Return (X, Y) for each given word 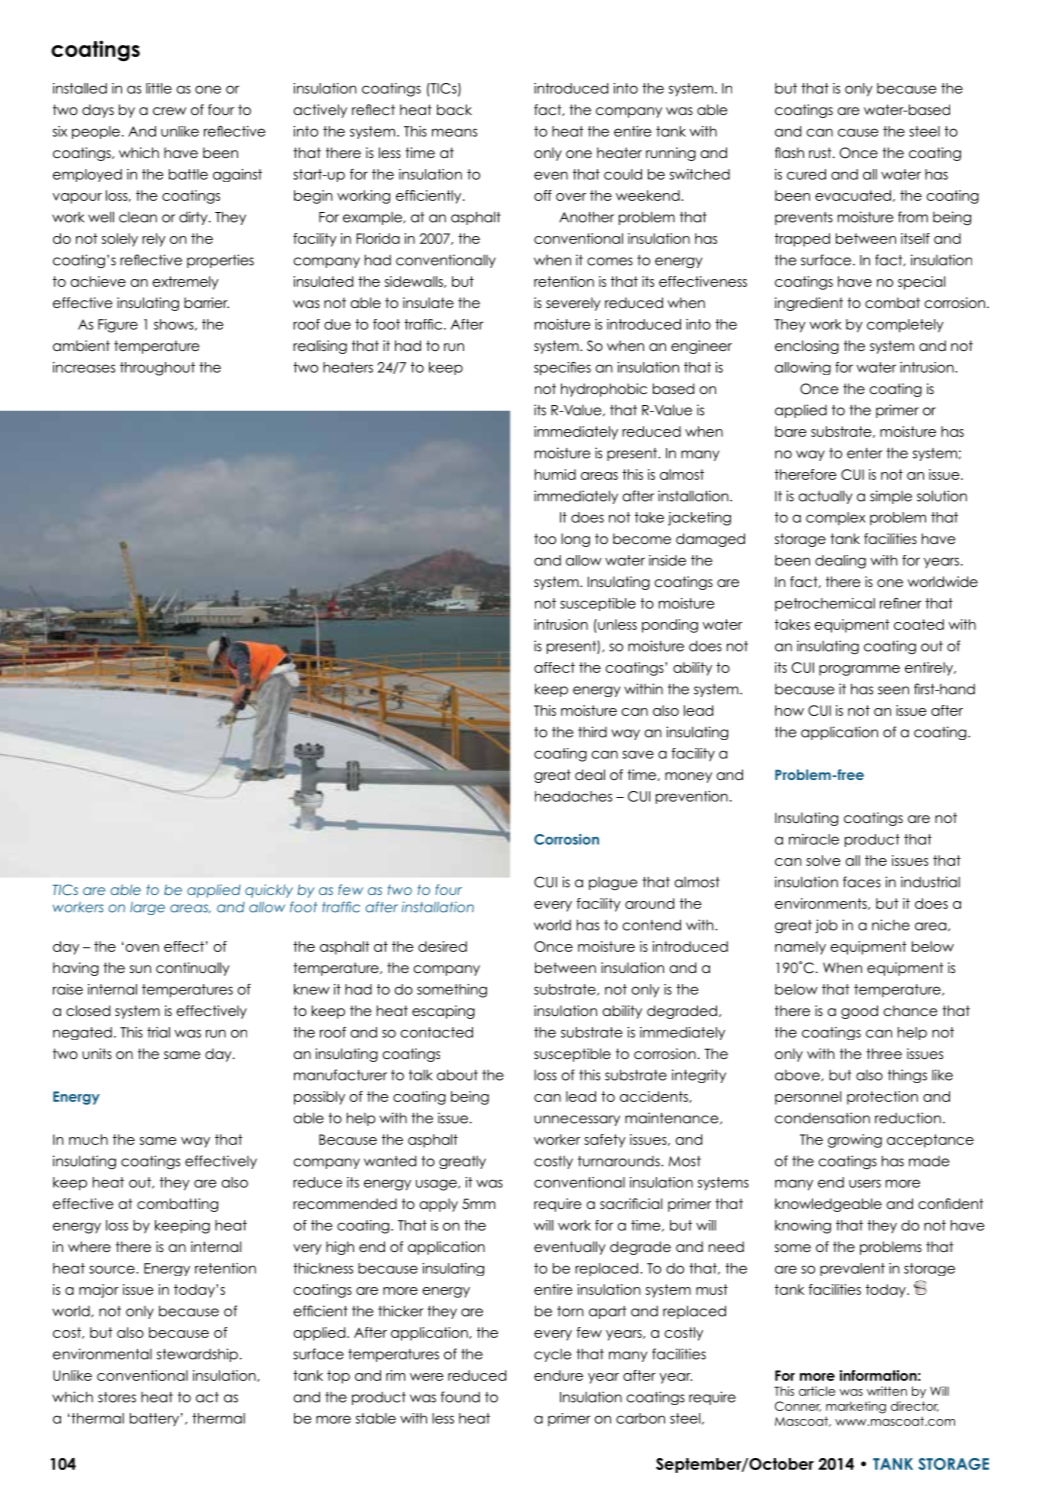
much (88, 1139)
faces (862, 882)
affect (554, 667)
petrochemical (825, 604)
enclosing (807, 347)
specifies (562, 369)
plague (613, 883)
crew (169, 111)
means (454, 132)
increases (84, 367)
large (147, 908)
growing (855, 1141)
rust (821, 152)
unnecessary (577, 1120)
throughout (157, 369)
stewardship (197, 1355)
